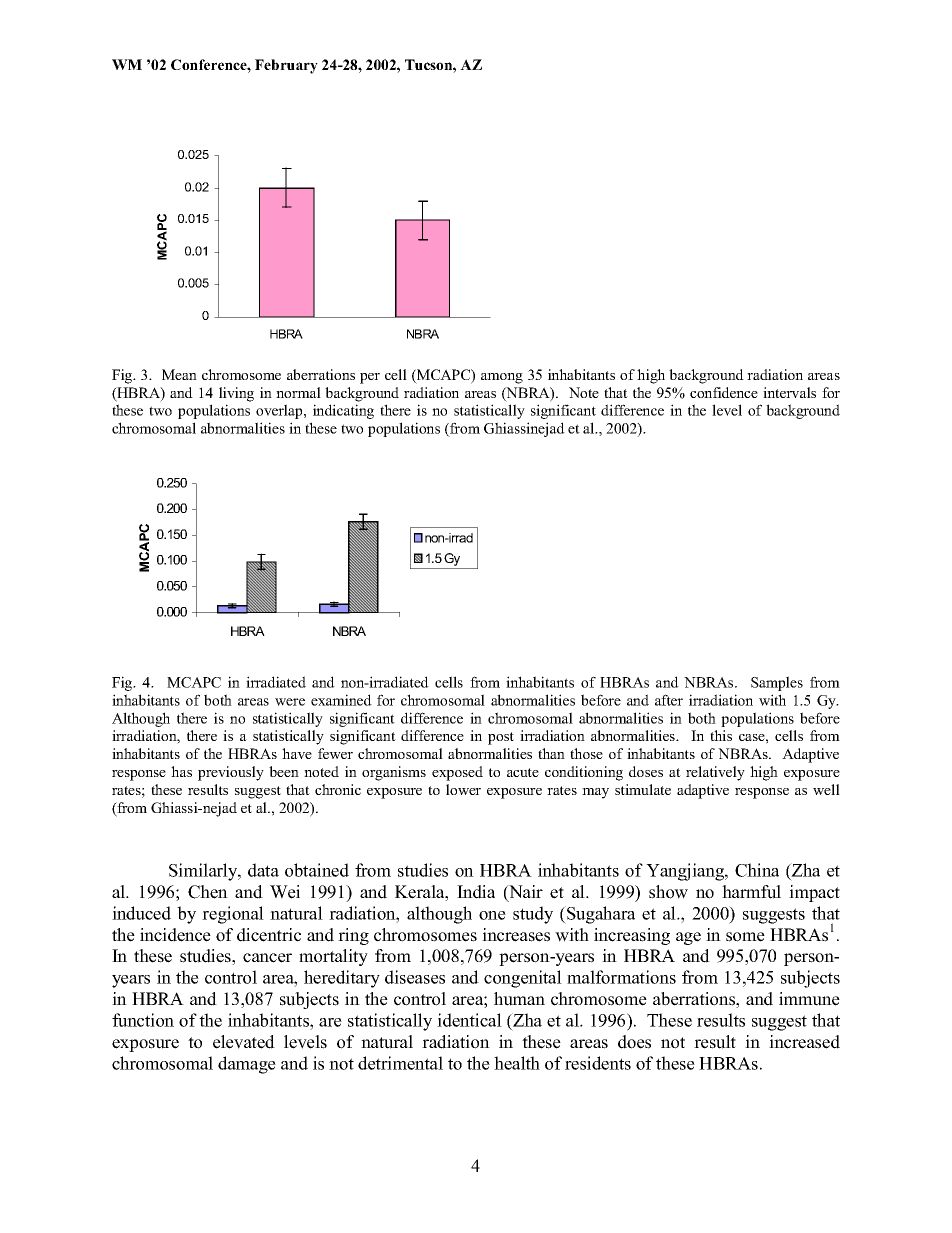 The height and width of the document is (1233, 952). What do you see at coordinates (263, 870) in the document?
I see `data` at bounding box center [263, 870].
